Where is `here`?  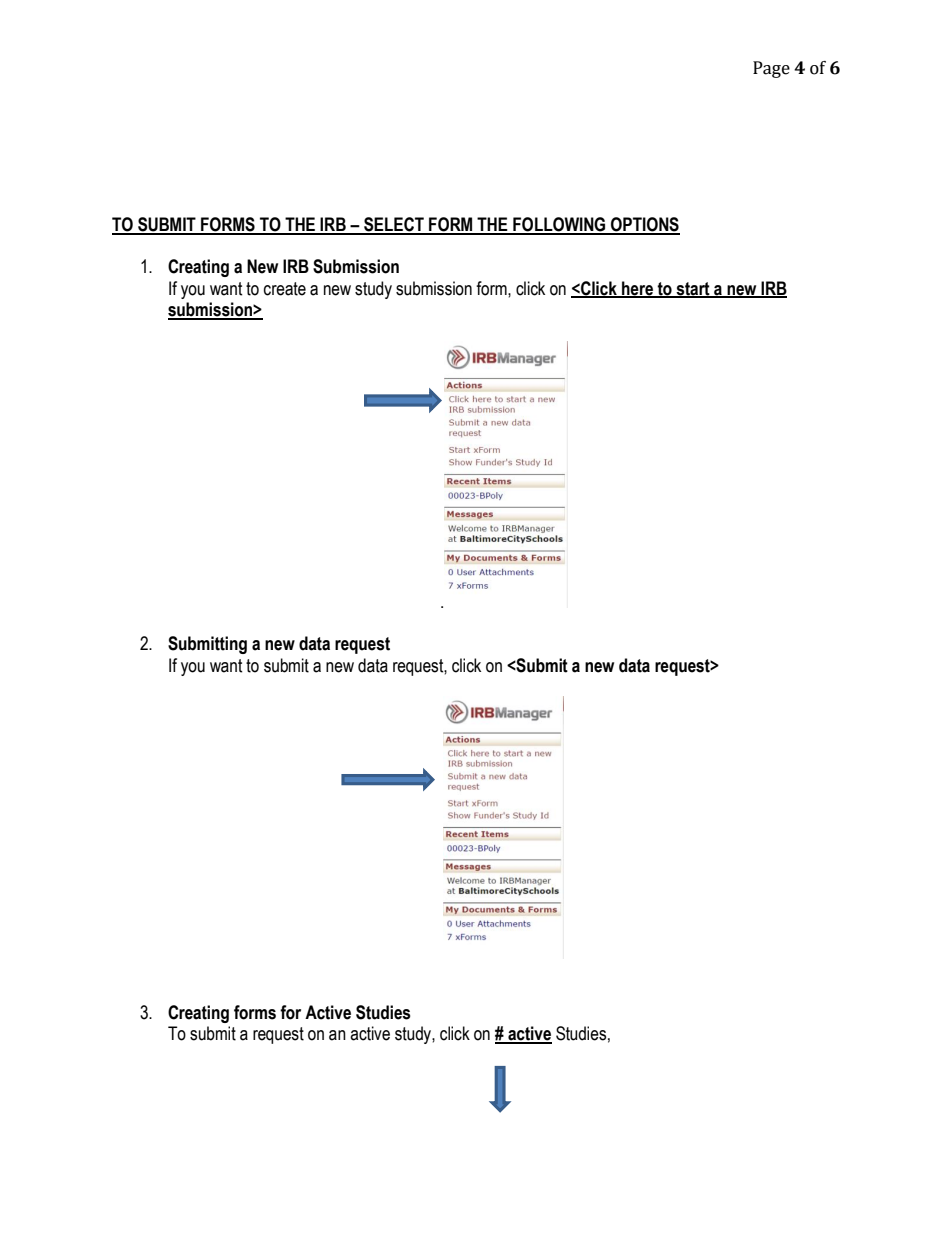 here is located at coordinates (637, 289).
